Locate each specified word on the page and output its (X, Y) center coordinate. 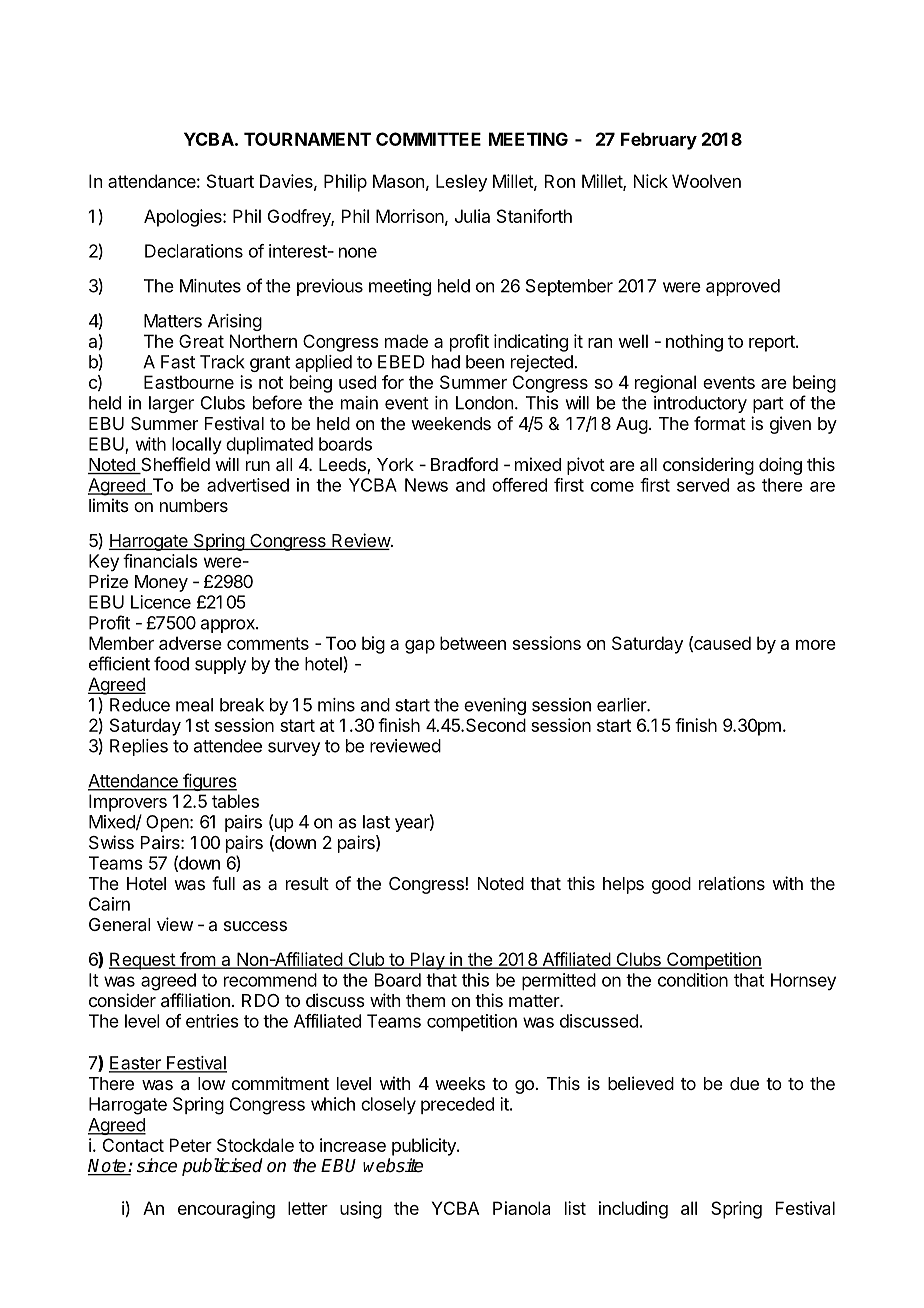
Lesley (461, 183)
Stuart (230, 181)
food (171, 663)
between (473, 643)
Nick (651, 181)
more (816, 645)
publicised (222, 1167)
